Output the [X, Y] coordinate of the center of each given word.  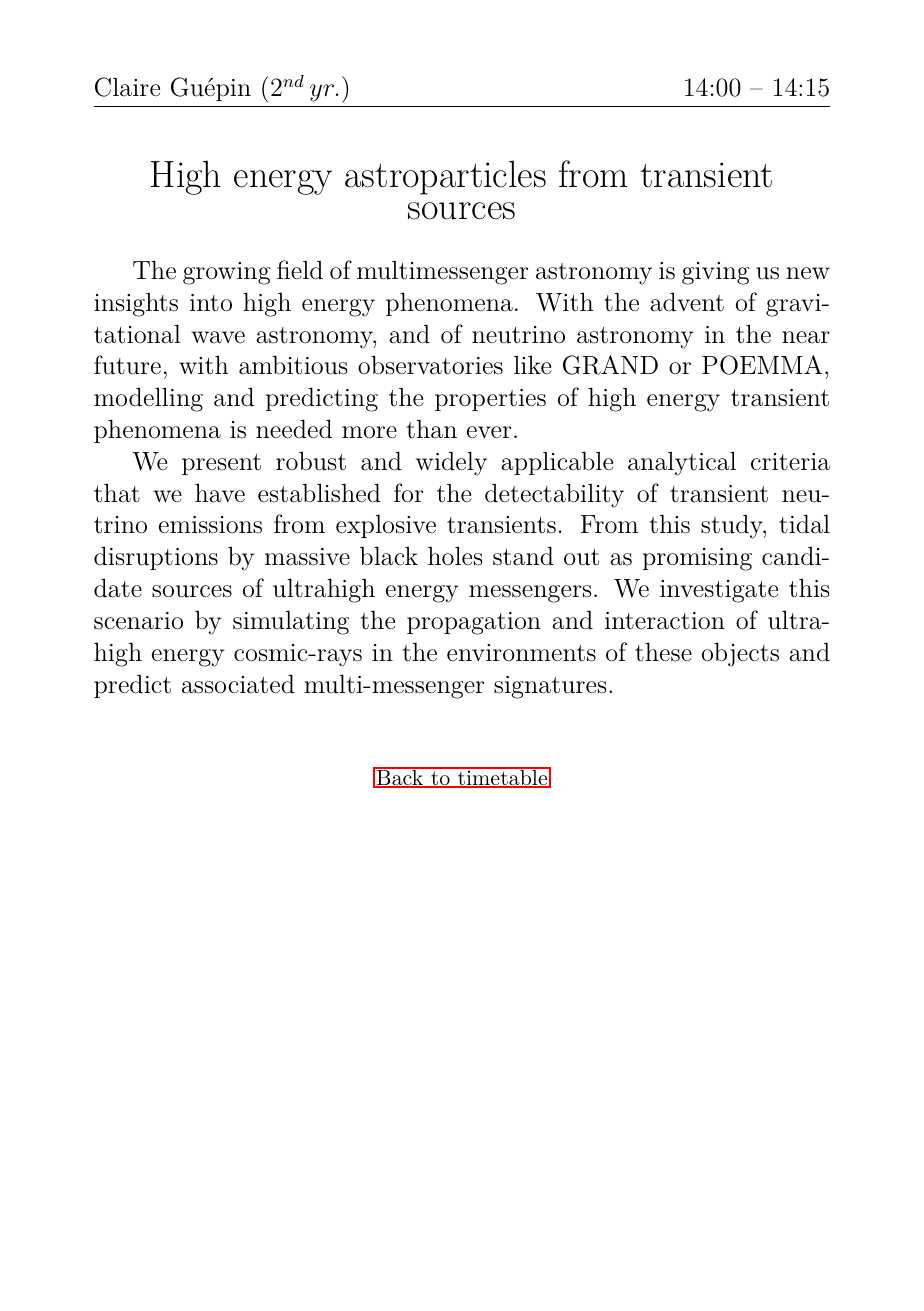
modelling [148, 399]
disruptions [156, 558]
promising [697, 559]
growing [226, 273]
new [808, 273]
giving [715, 273]
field [300, 270]
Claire [127, 87]
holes [455, 556]
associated [238, 684]
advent [687, 302]
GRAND [610, 365]
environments [521, 653]
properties [490, 400]
